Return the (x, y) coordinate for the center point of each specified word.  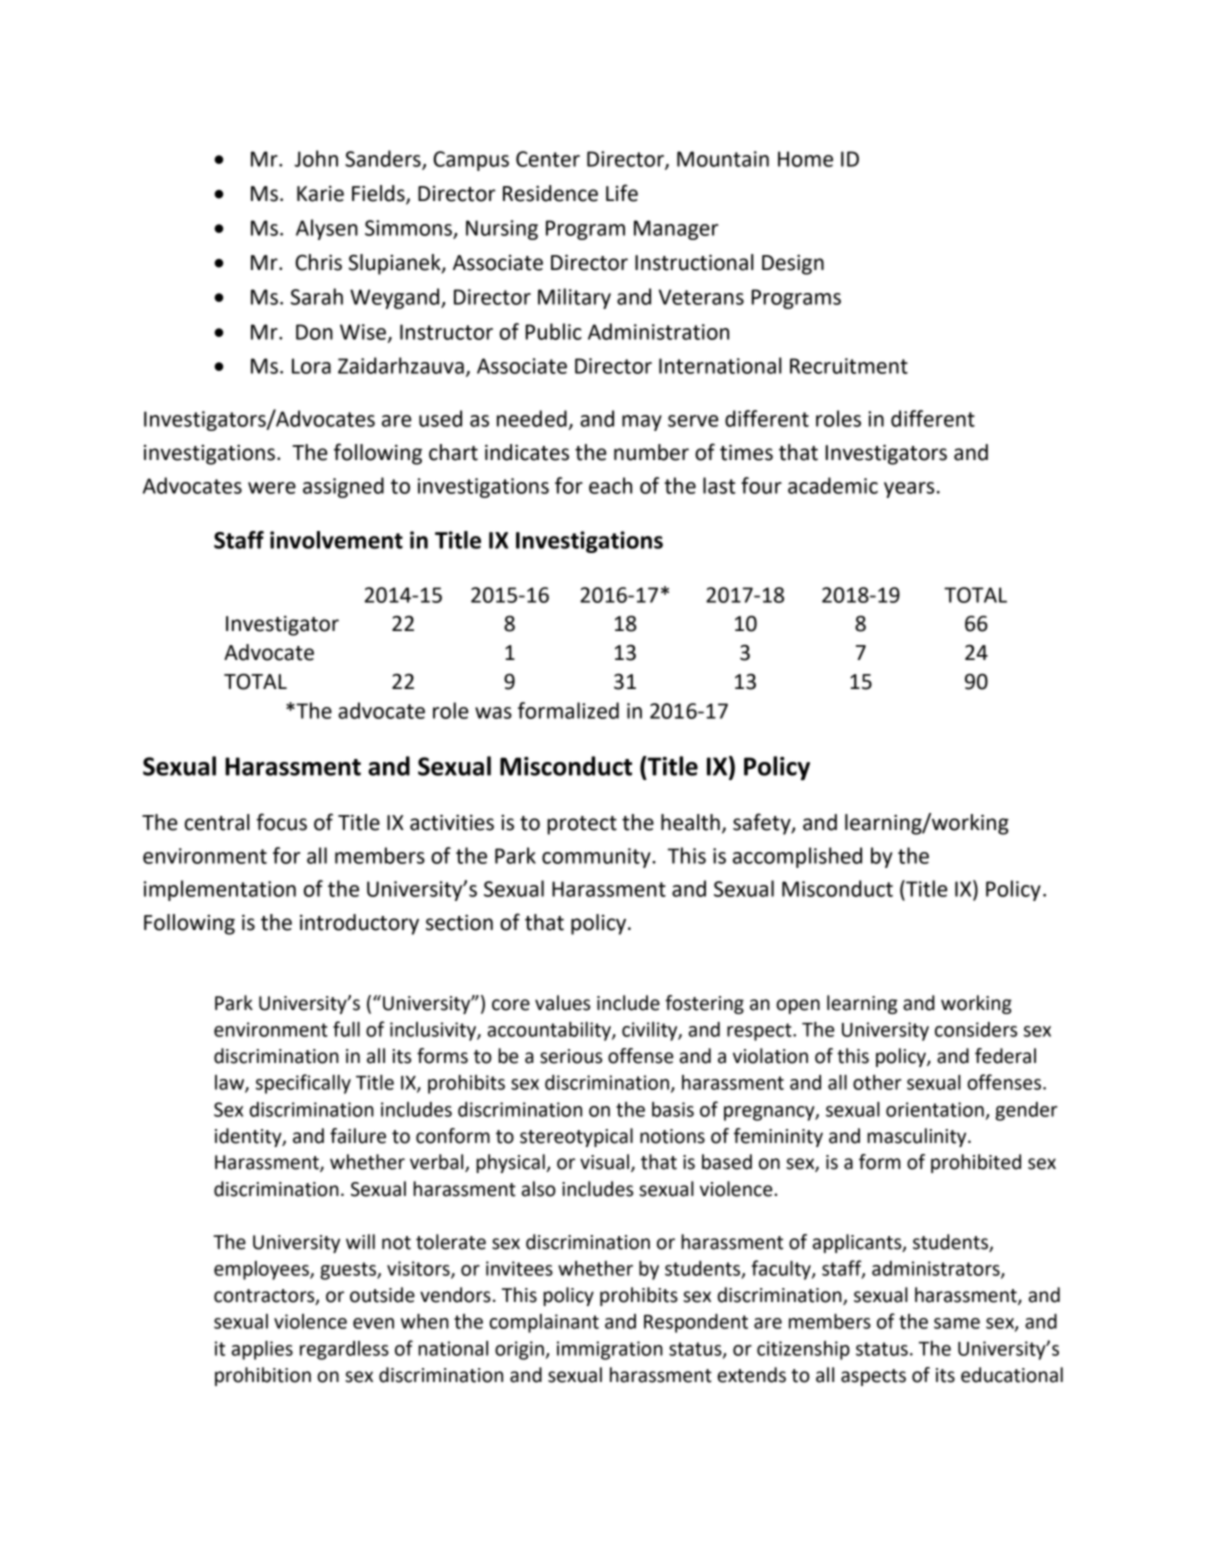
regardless (344, 1350)
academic (833, 485)
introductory (359, 924)
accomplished (797, 857)
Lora (311, 366)
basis (673, 1109)
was (493, 713)
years (909, 490)
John (316, 158)
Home (805, 159)
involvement (336, 540)
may (642, 423)
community (597, 858)
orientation (935, 1109)
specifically (303, 1084)
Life (622, 193)
